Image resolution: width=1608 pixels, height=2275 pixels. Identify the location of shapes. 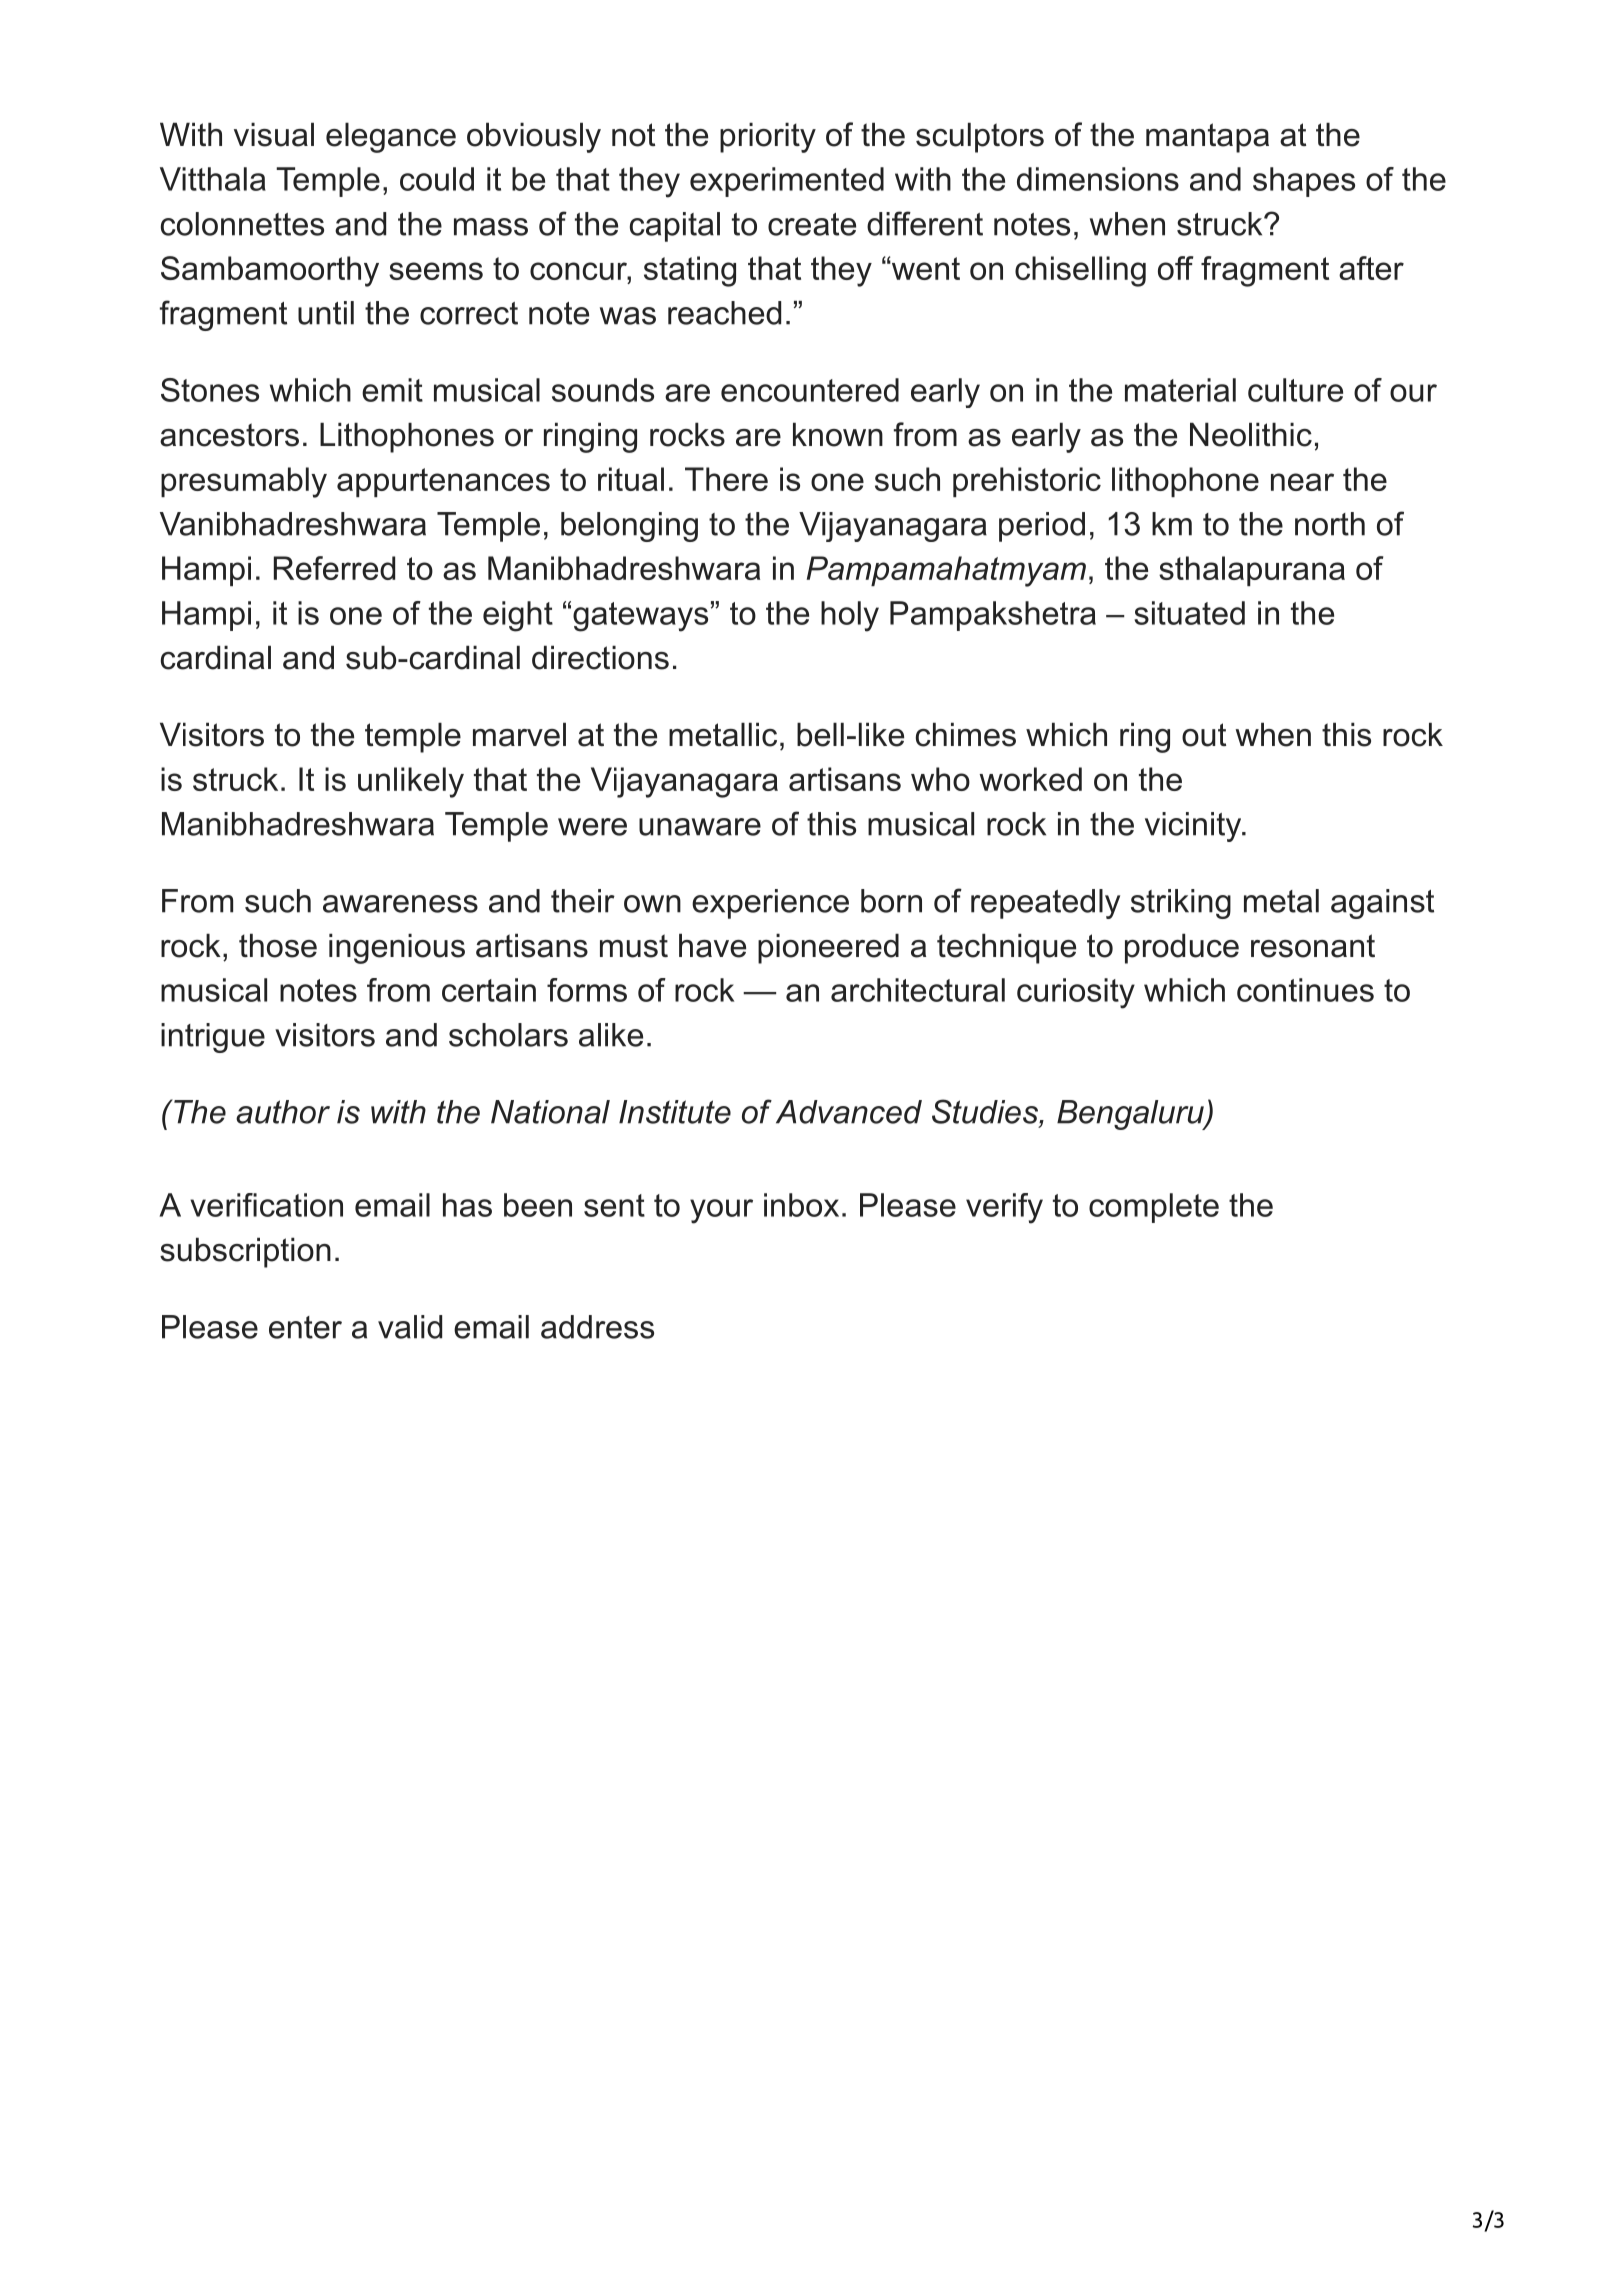
(1304, 182).
